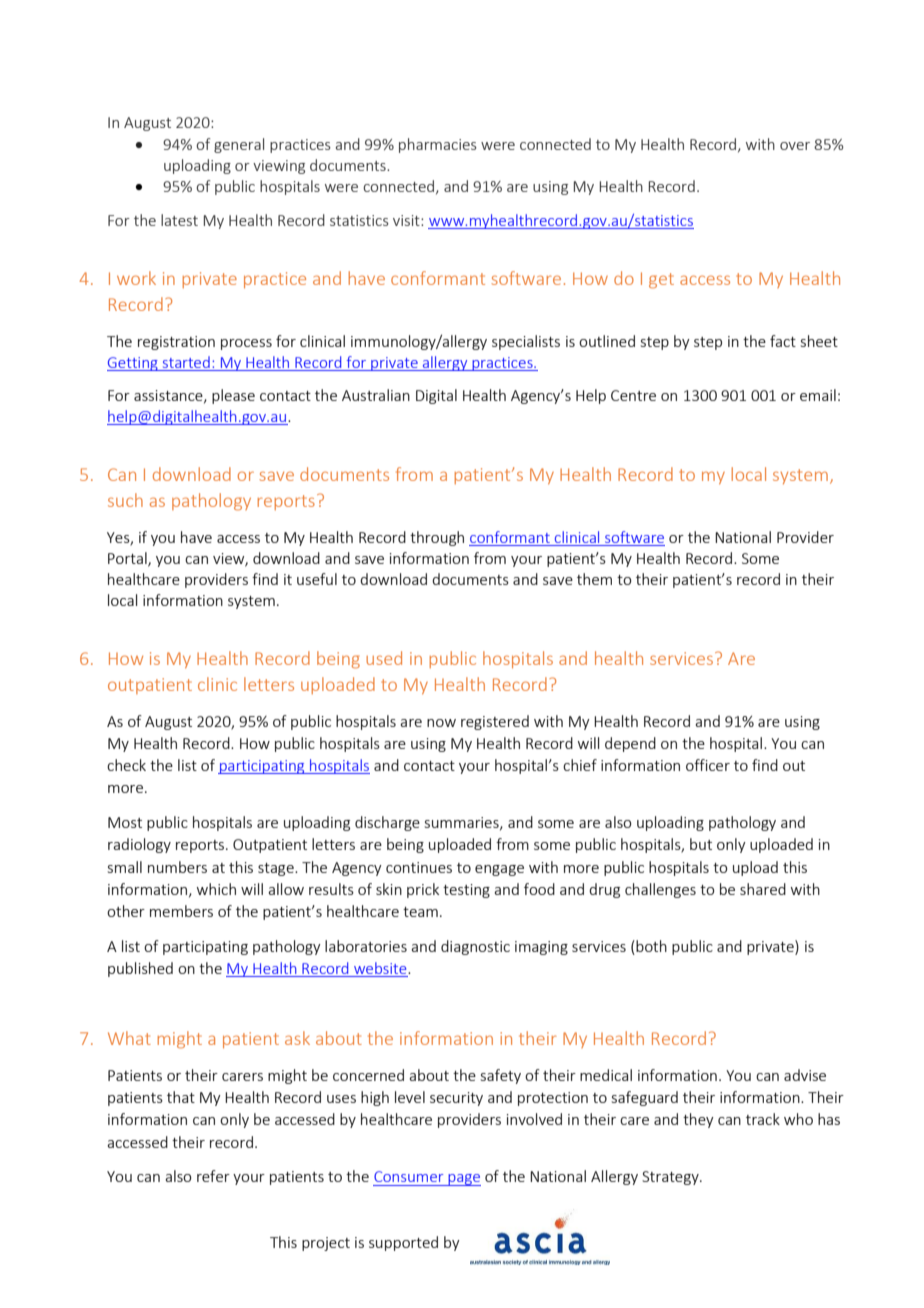  What do you see at coordinates (464, 1180) in the page?
I see `page` at bounding box center [464, 1180].
